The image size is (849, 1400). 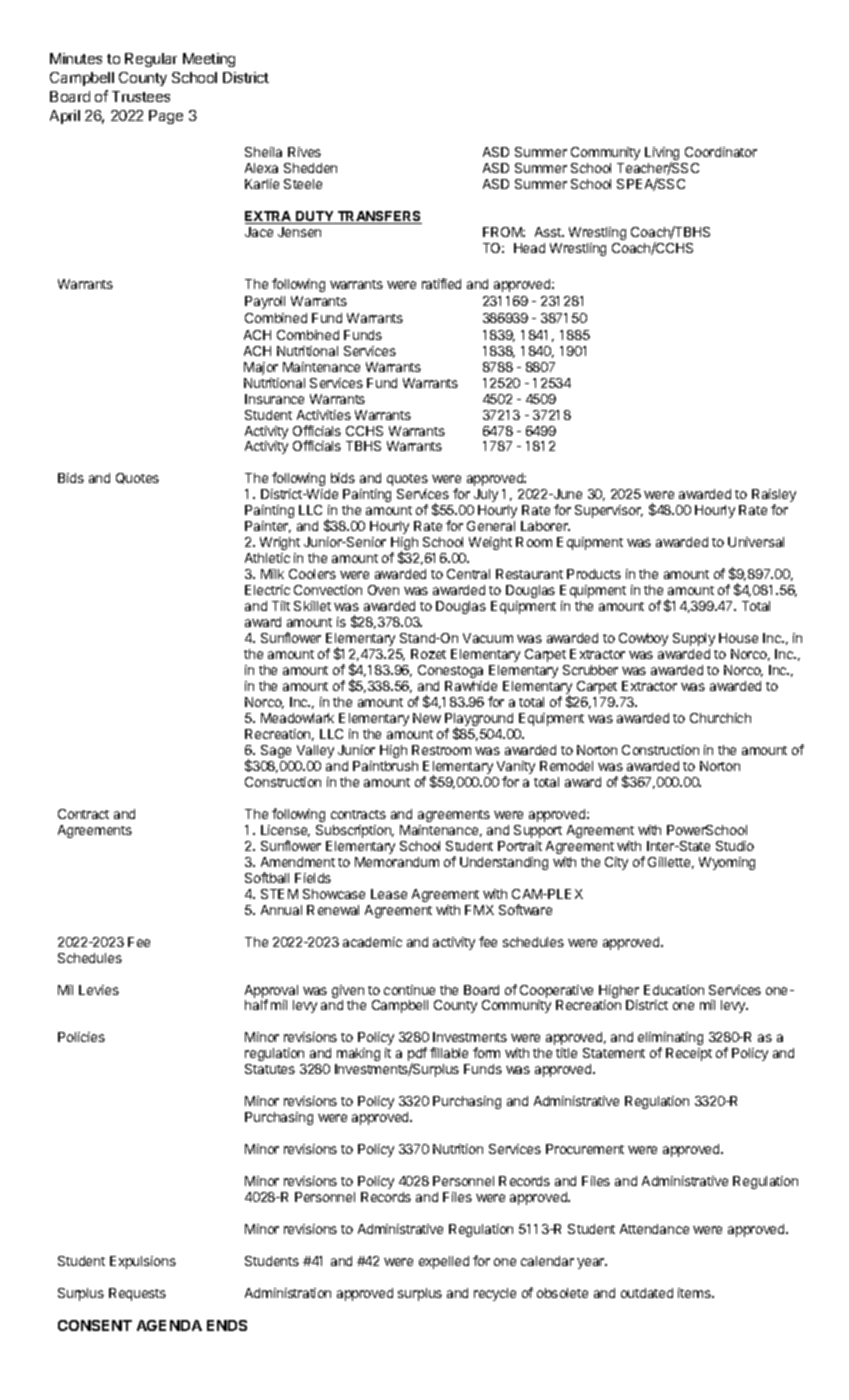 I want to click on Living, so click(x=662, y=155).
